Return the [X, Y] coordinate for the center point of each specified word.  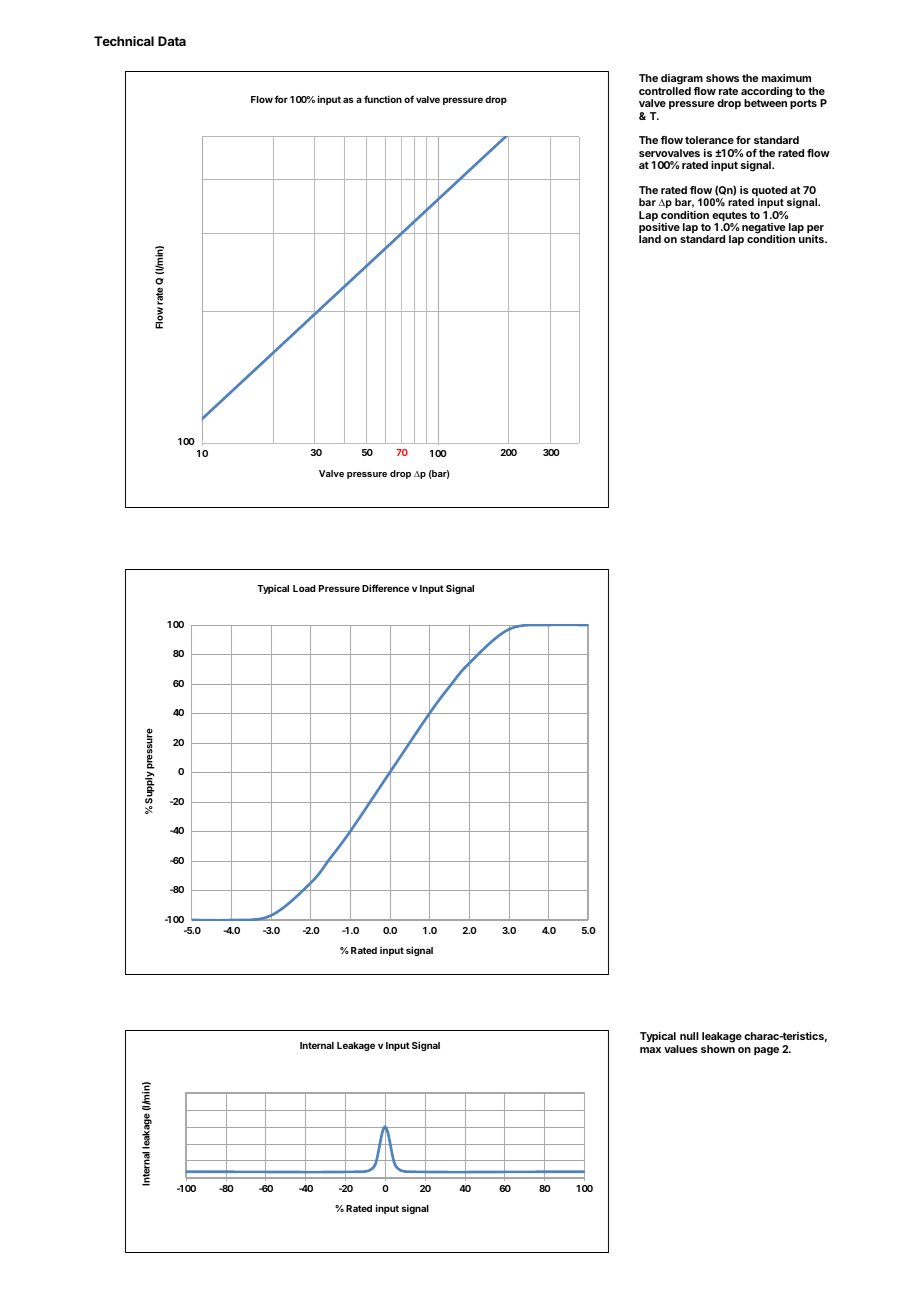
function [383, 99]
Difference [385, 588]
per [815, 230]
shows [722, 78]
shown [718, 1049]
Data [172, 41]
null [689, 1036]
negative [763, 229]
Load [304, 588]
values [681, 1049]
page [766, 1051]
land [650, 239]
